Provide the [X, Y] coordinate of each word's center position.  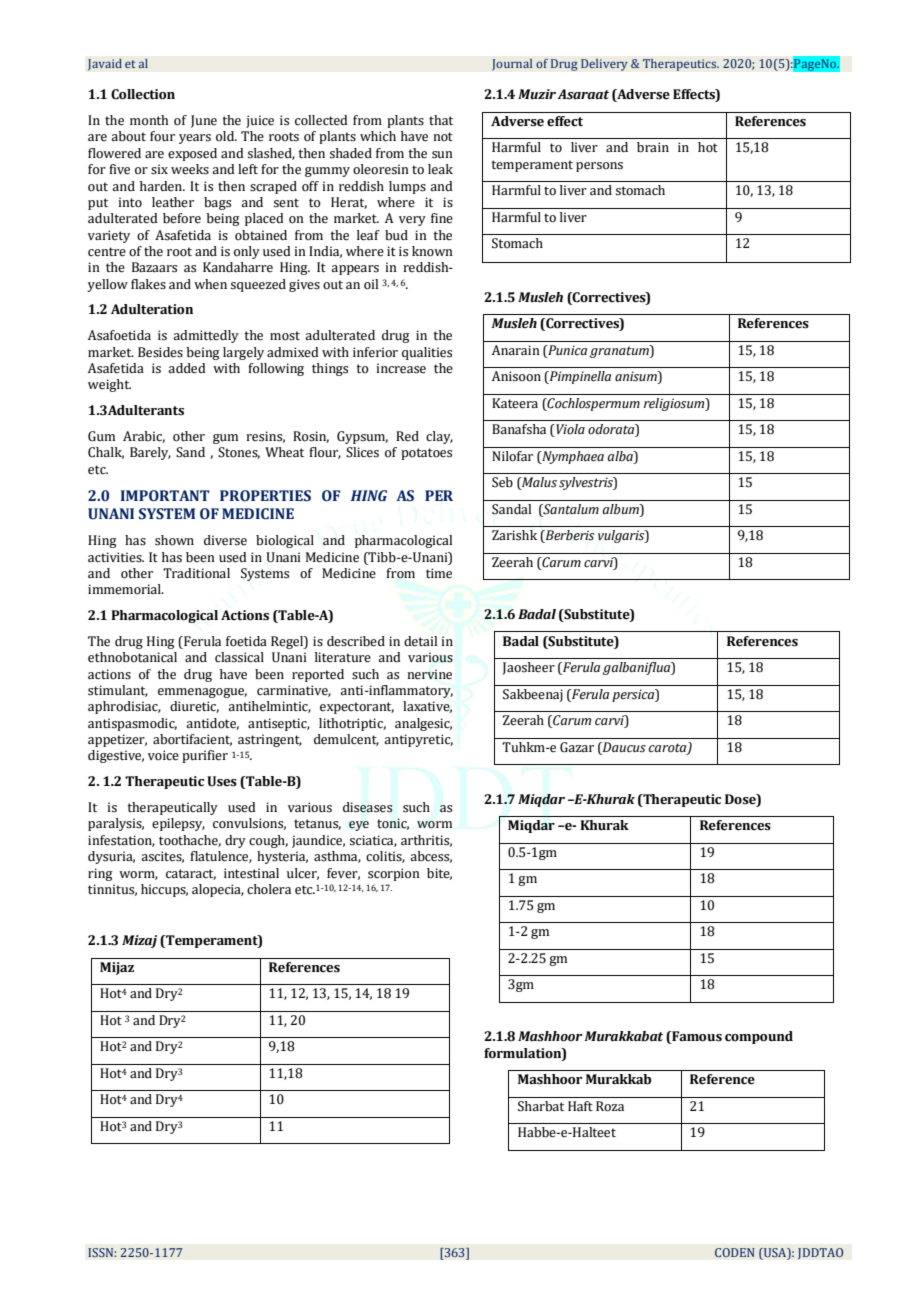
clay [439, 437]
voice [163, 755]
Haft [580, 1106]
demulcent [346, 740]
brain [653, 147]
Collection [143, 94]
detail [420, 641]
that [441, 120]
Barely [150, 453]
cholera [269, 889]
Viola [569, 430]
